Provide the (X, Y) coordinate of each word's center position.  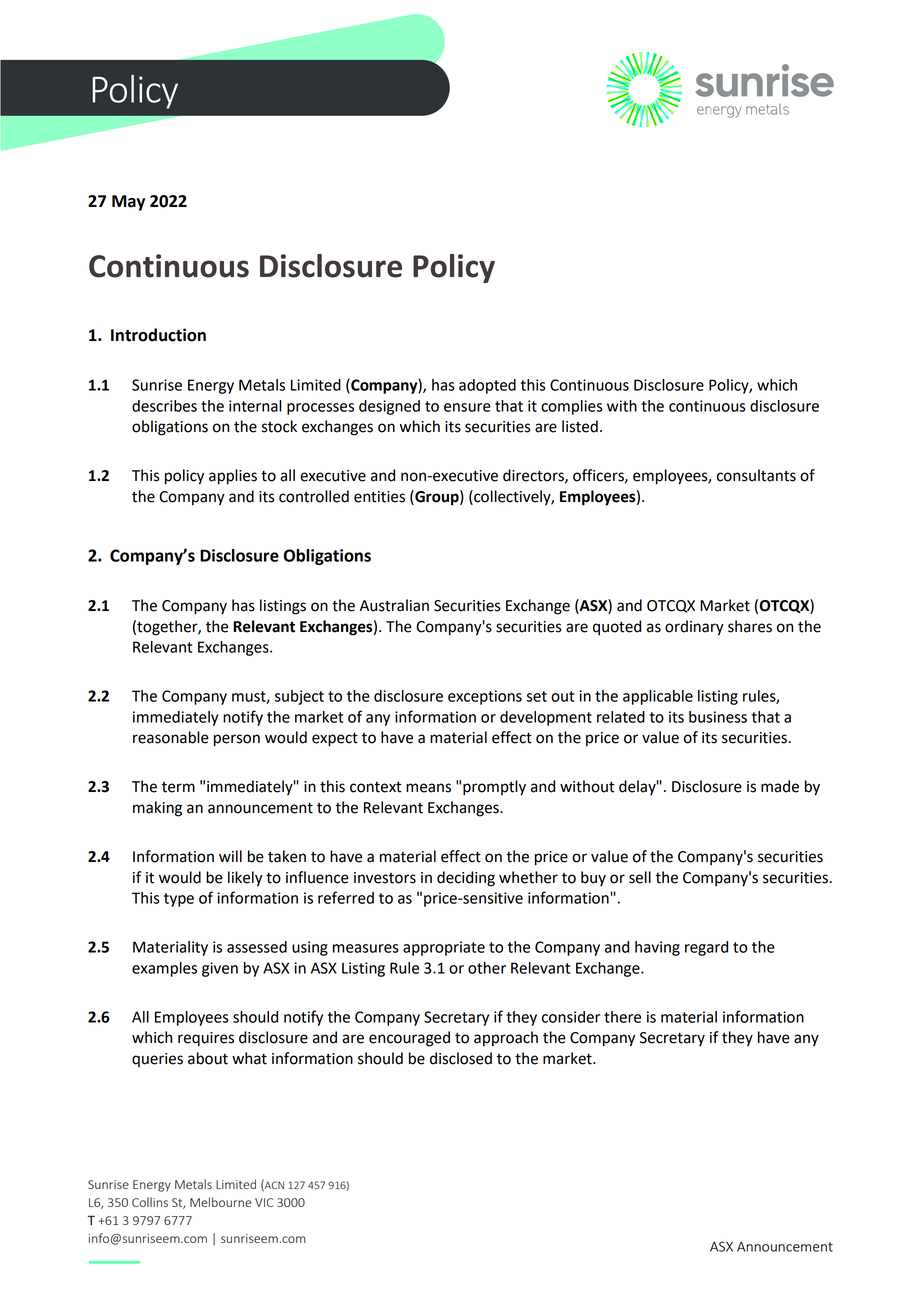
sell (640, 877)
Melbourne (221, 1202)
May (128, 203)
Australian (394, 605)
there (622, 1017)
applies (233, 477)
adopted (487, 386)
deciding (466, 879)
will (230, 856)
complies (572, 407)
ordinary (694, 628)
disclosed (461, 1058)
